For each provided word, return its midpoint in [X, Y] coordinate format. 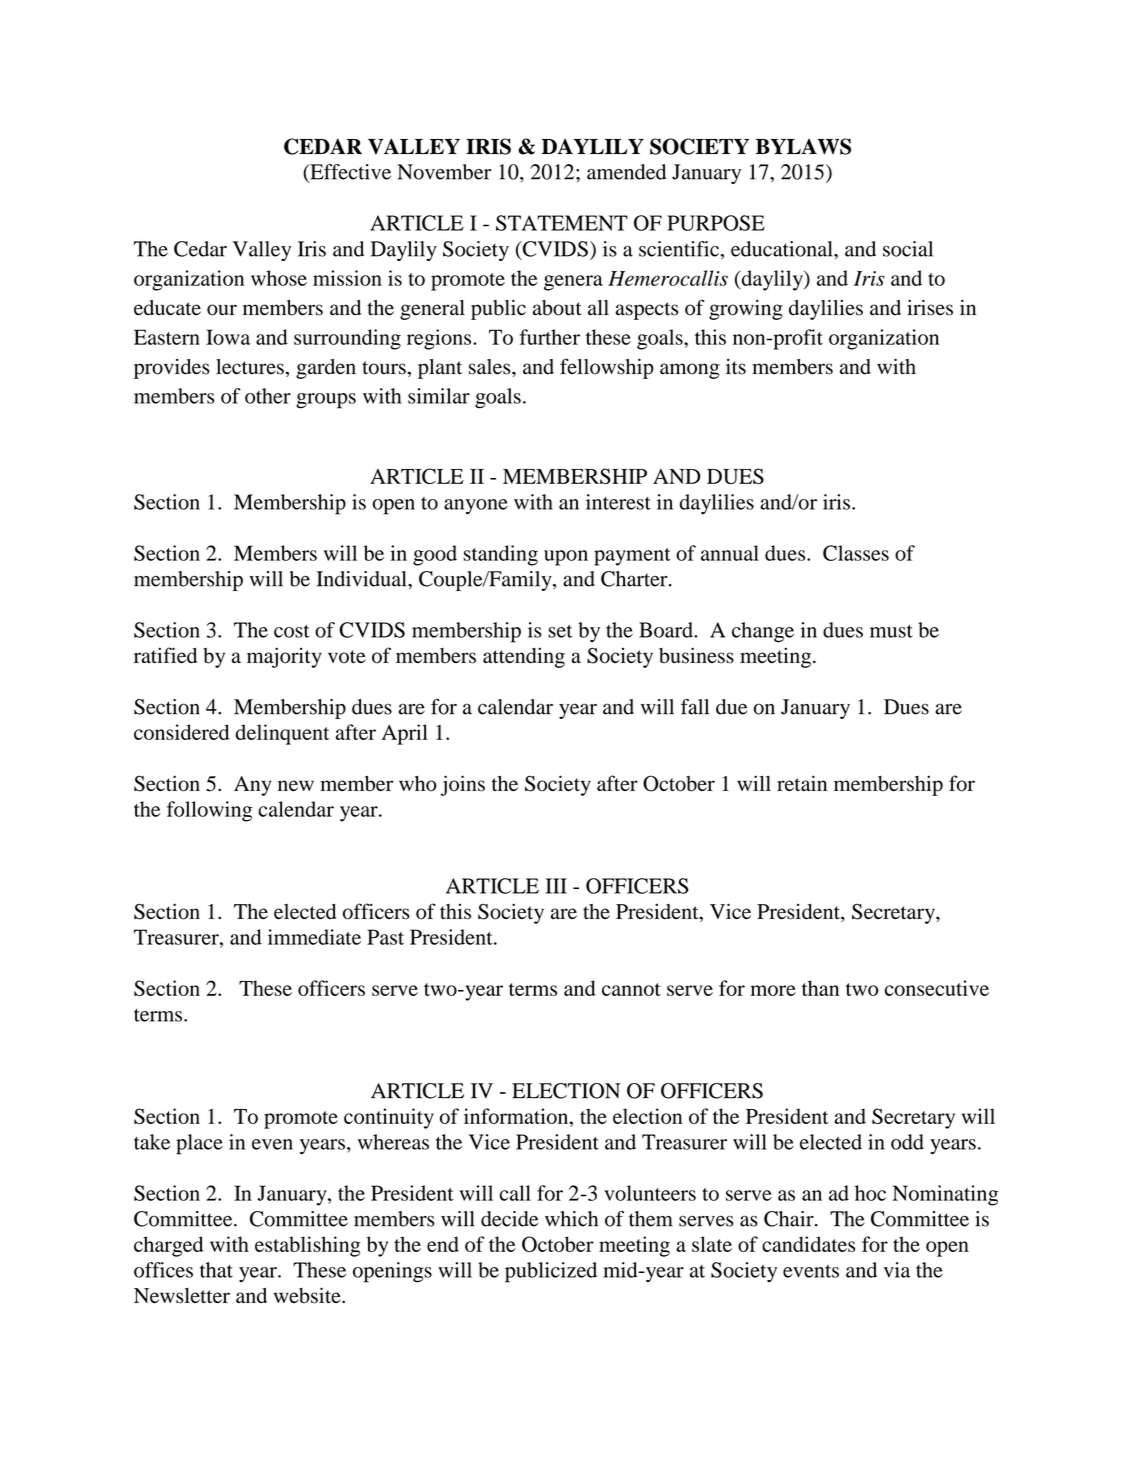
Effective [349, 173]
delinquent [282, 734]
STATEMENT [562, 223]
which [571, 1219]
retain [802, 783]
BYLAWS [803, 146]
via [897, 1270]
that [216, 1270]
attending [524, 657]
